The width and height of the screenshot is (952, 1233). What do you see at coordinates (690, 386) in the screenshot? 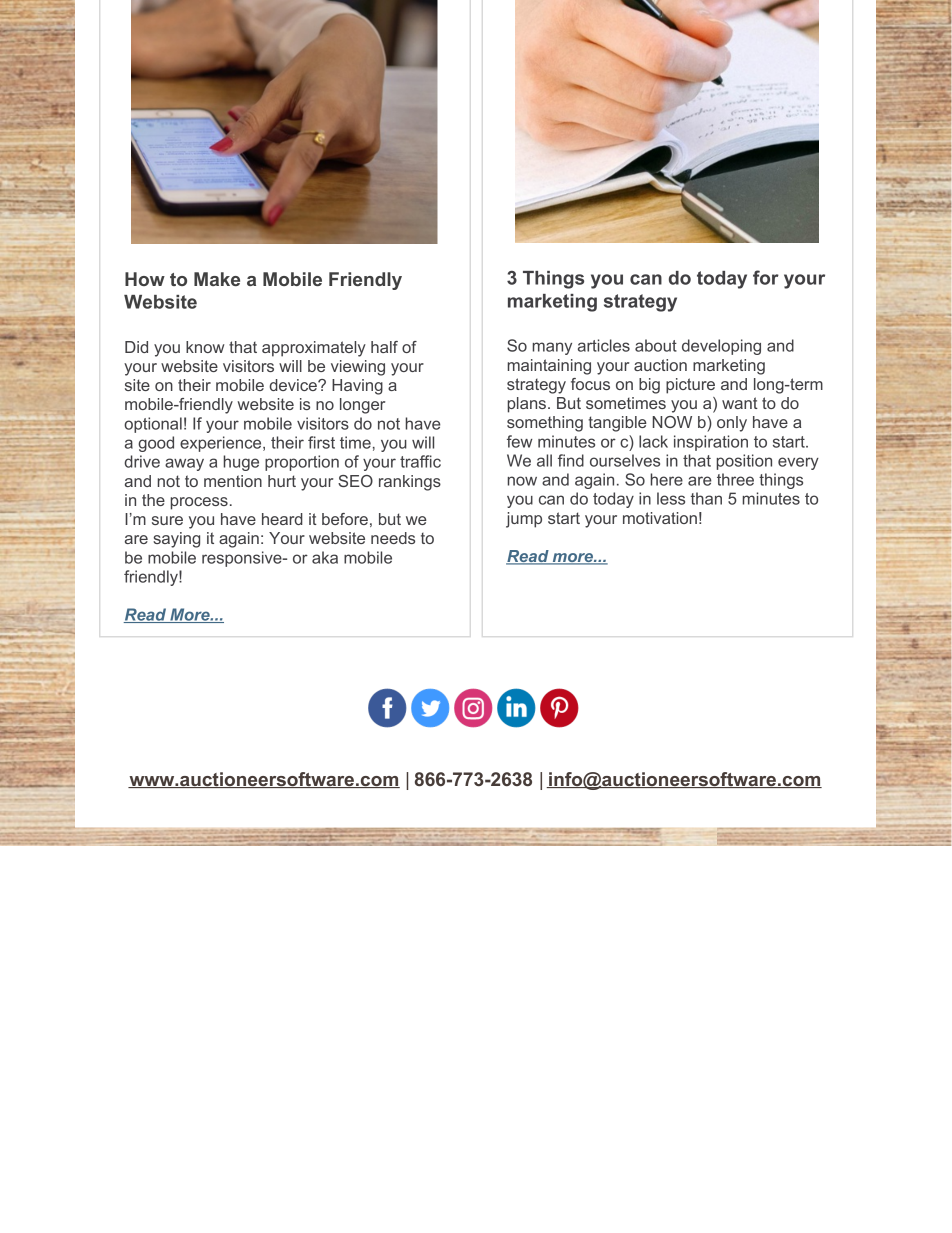
I see `picture` at bounding box center [690, 386].
